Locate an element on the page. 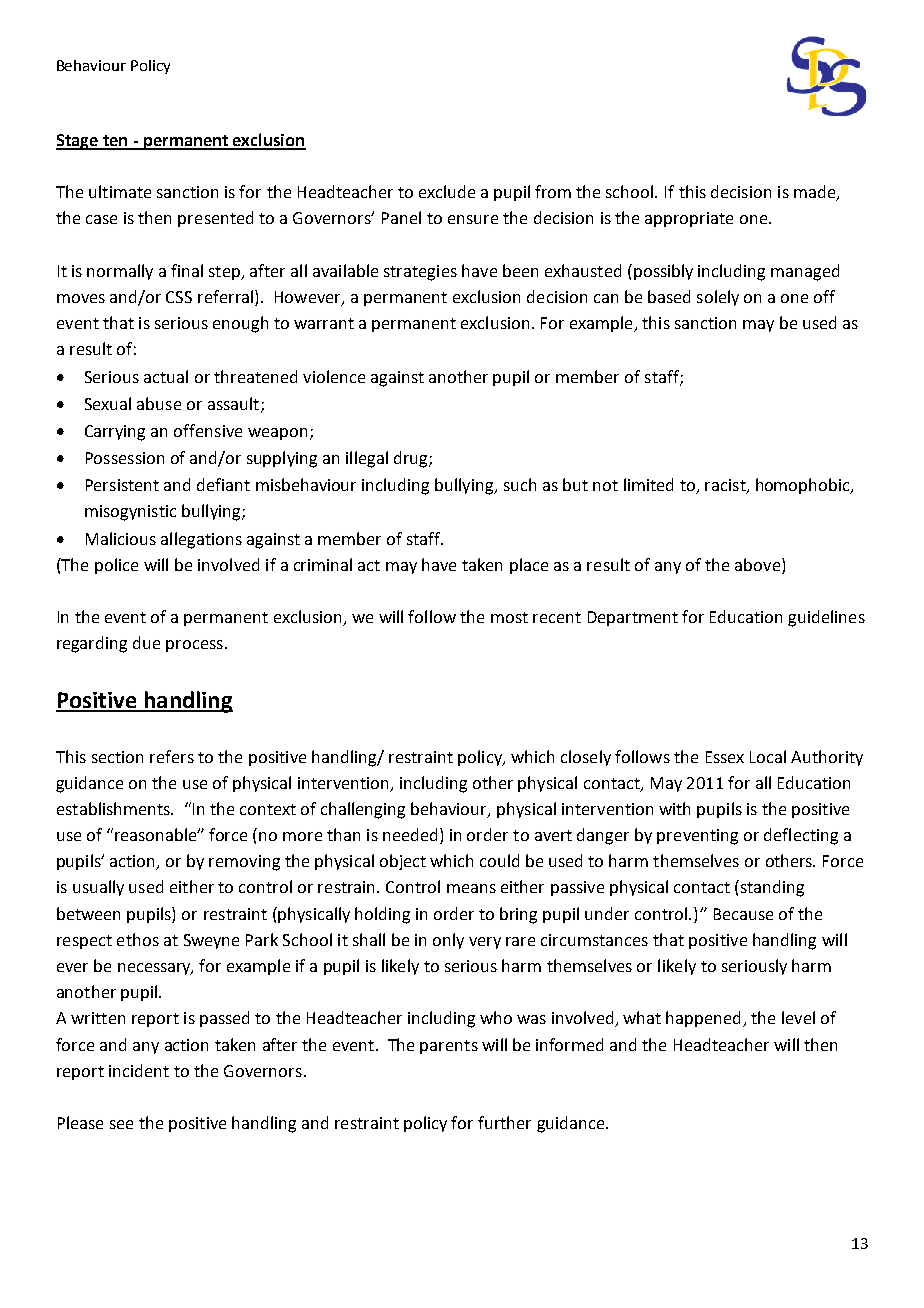 The height and width of the image is (1308, 924). needed is located at coordinates (410, 834).
